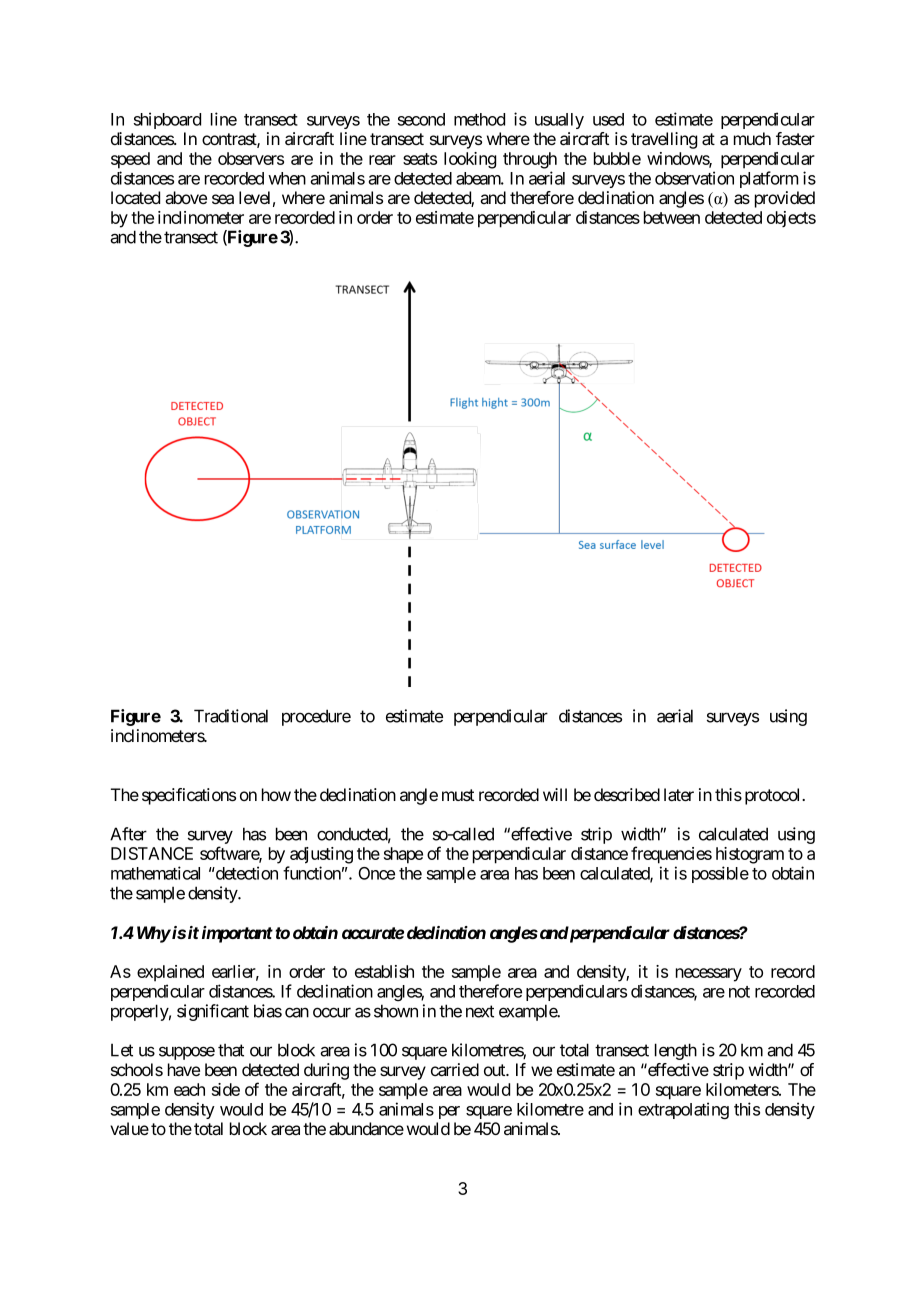  What do you see at coordinates (251, 158) in the screenshot?
I see `observers` at bounding box center [251, 158].
